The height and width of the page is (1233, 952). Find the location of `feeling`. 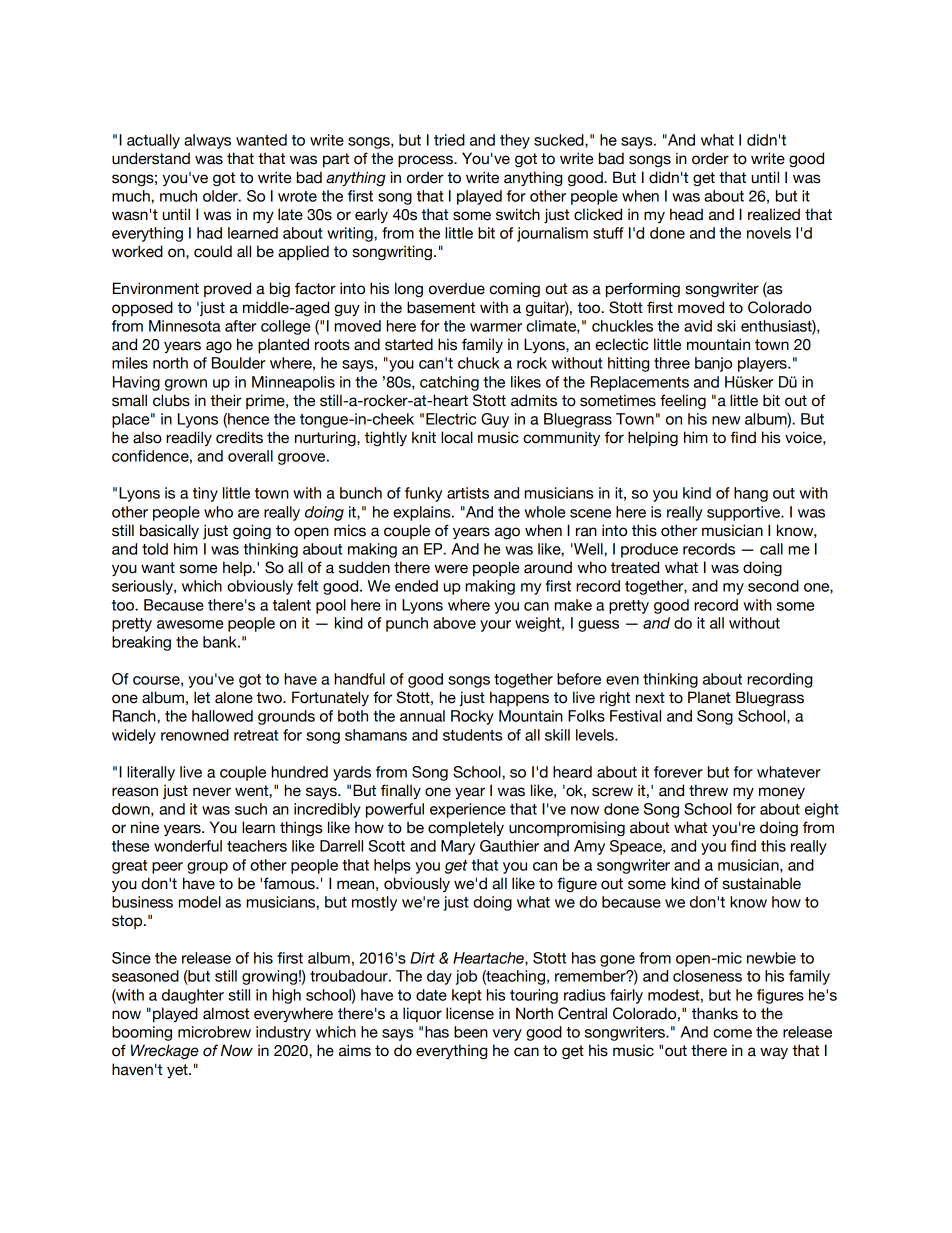

feeling is located at coordinates (683, 401).
